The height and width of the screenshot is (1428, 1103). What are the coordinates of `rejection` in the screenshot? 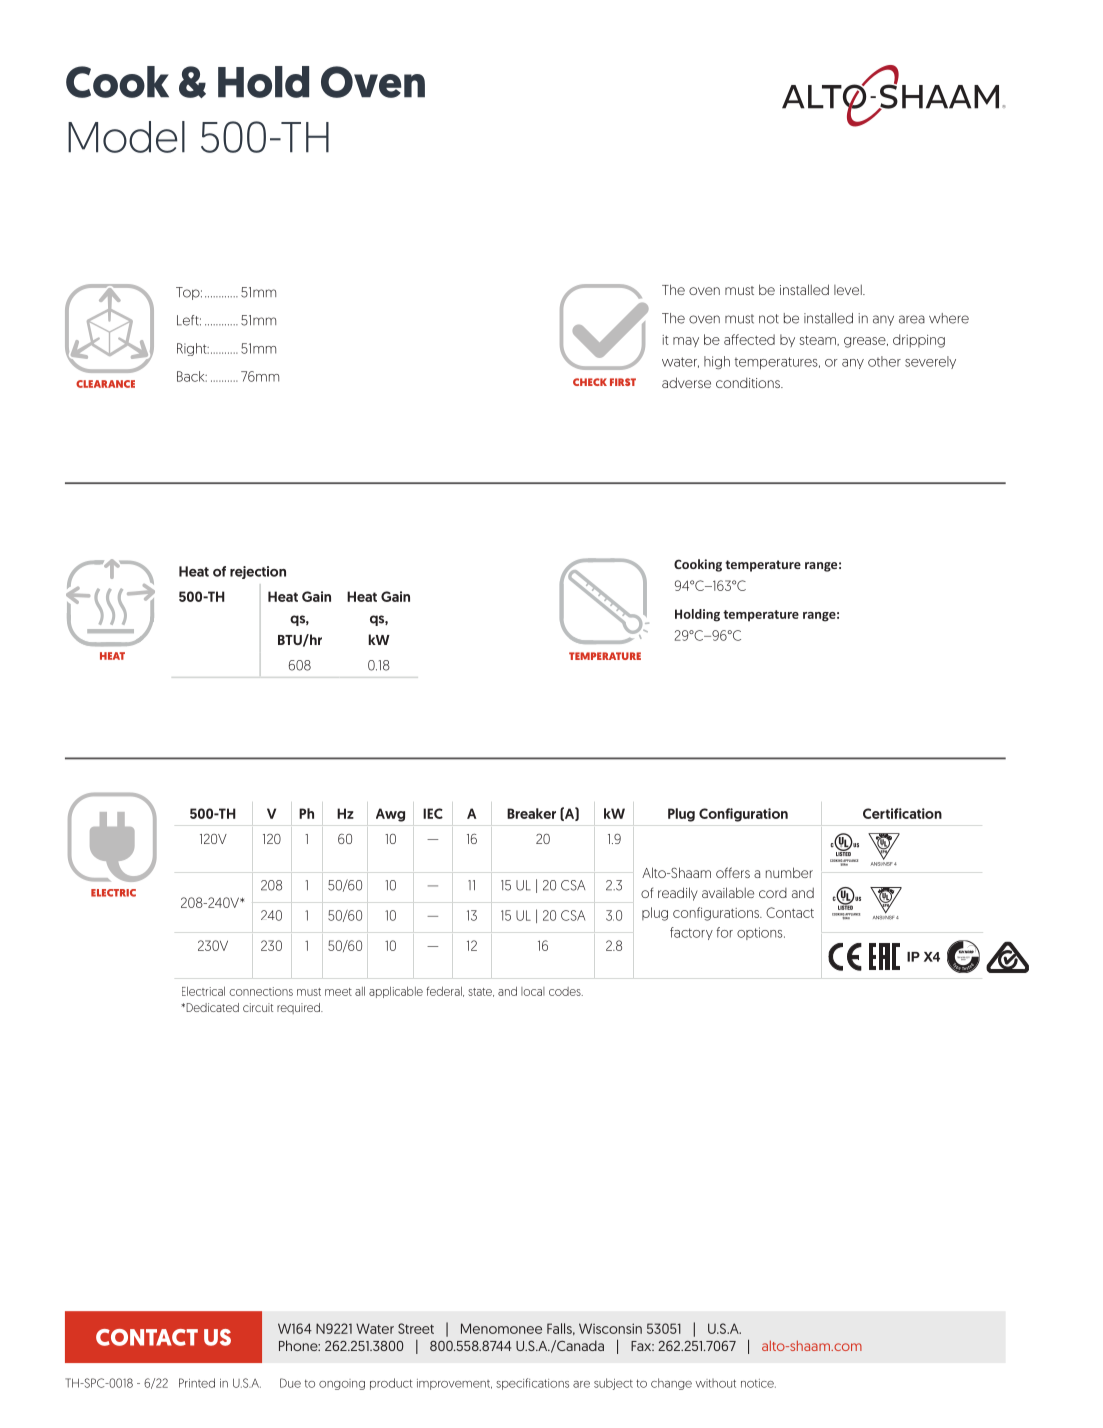 It's located at (258, 572).
